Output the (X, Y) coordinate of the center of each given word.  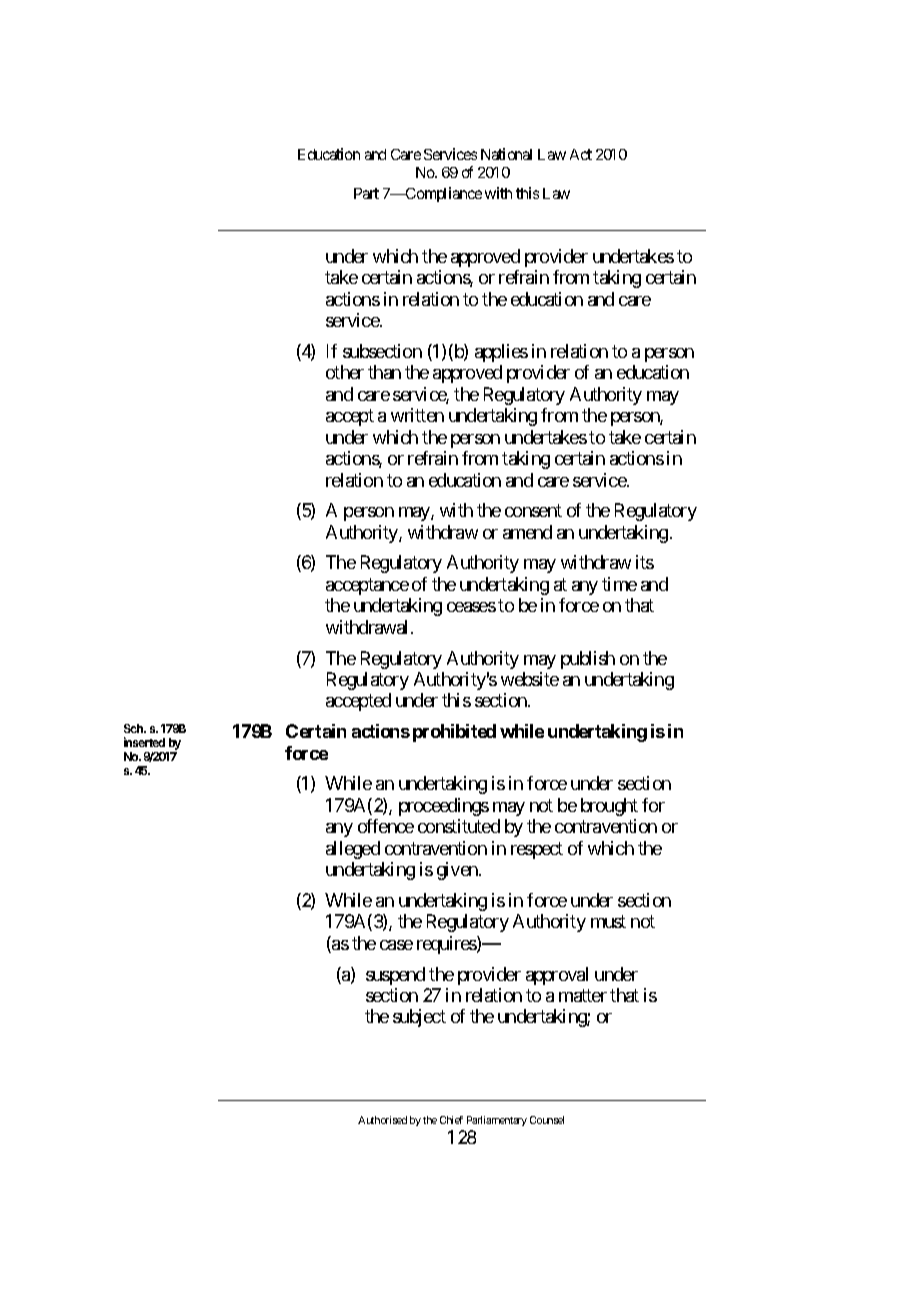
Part (366, 193)
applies (501, 353)
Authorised (382, 1120)
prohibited (454, 733)
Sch (135, 728)
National (506, 154)
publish (588, 660)
